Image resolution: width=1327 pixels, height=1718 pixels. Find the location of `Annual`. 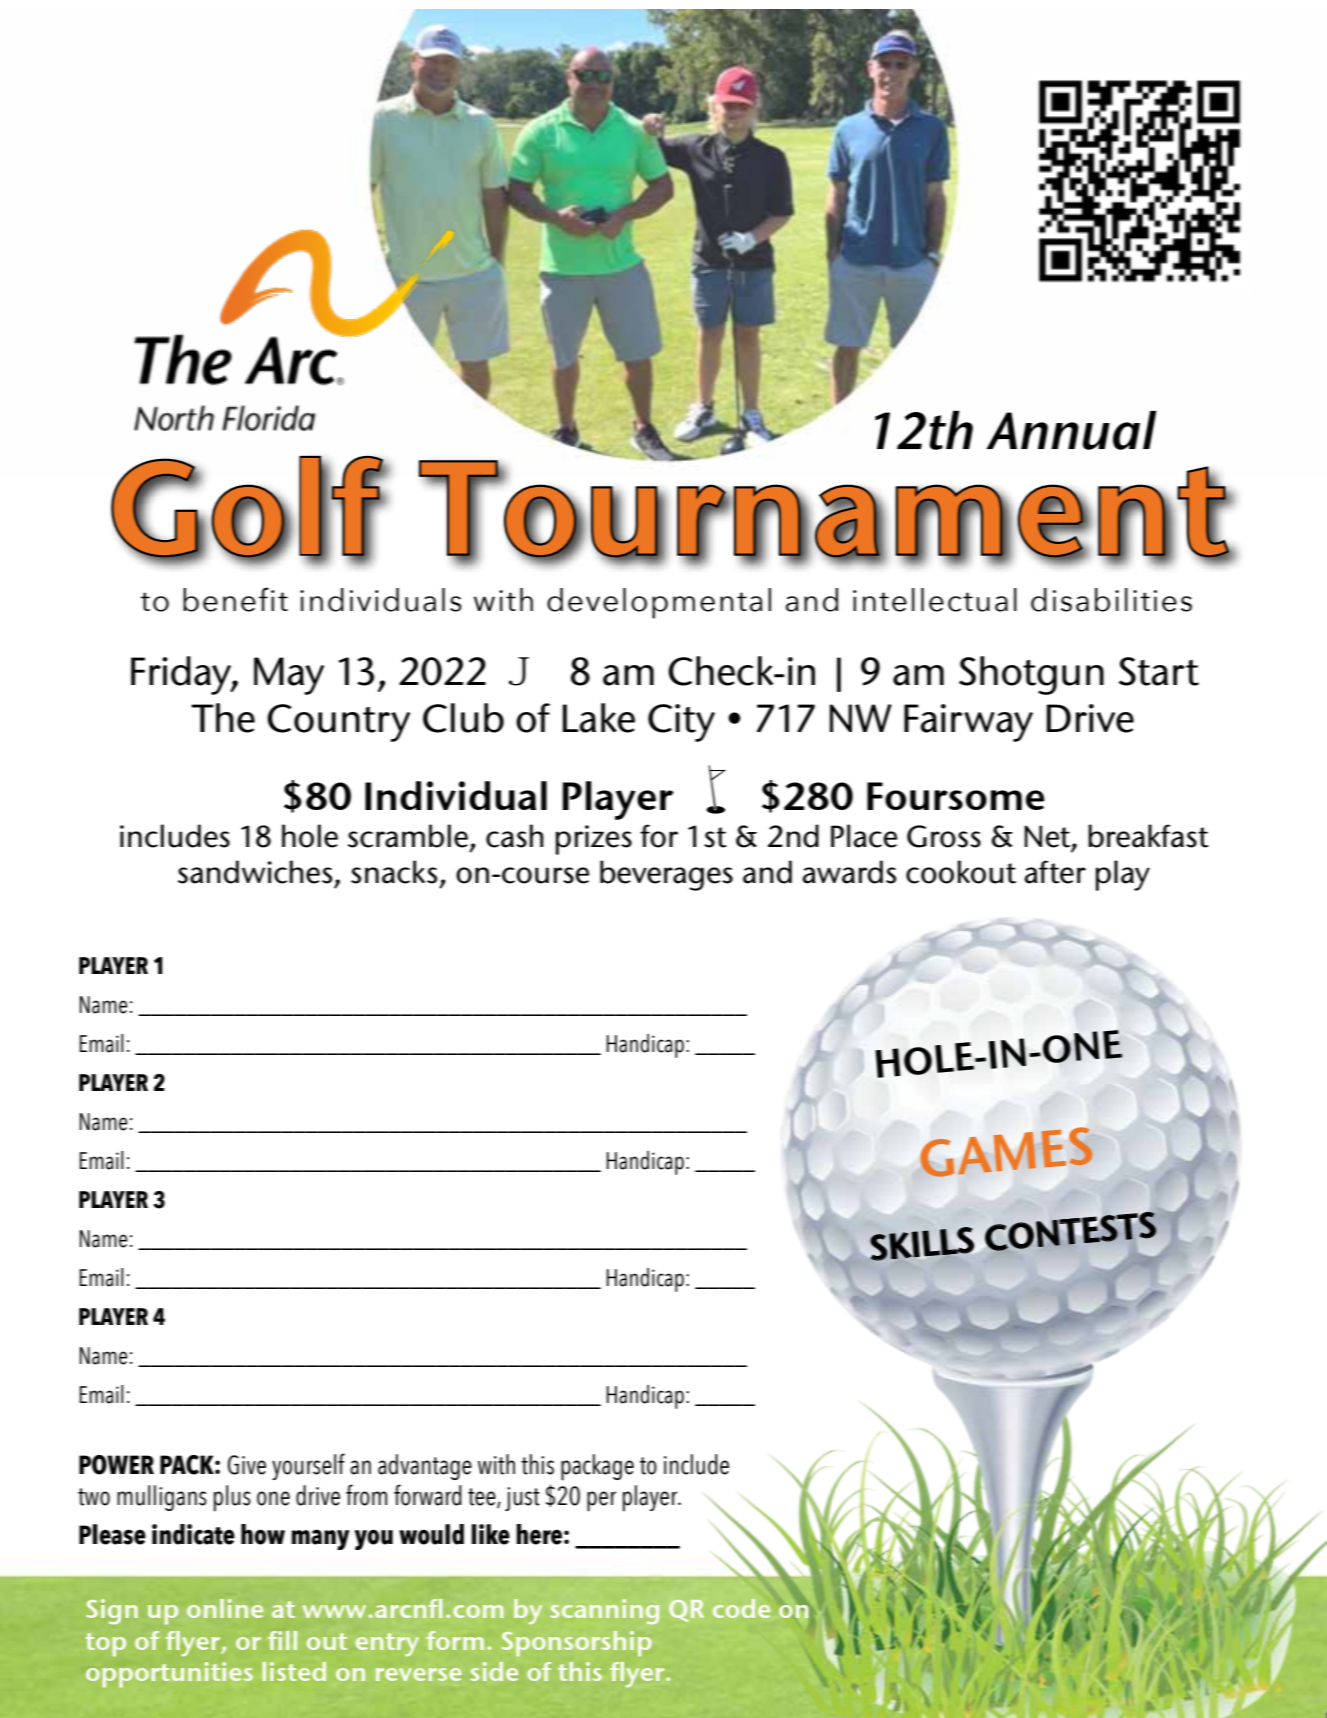

Annual is located at coordinates (1072, 430).
